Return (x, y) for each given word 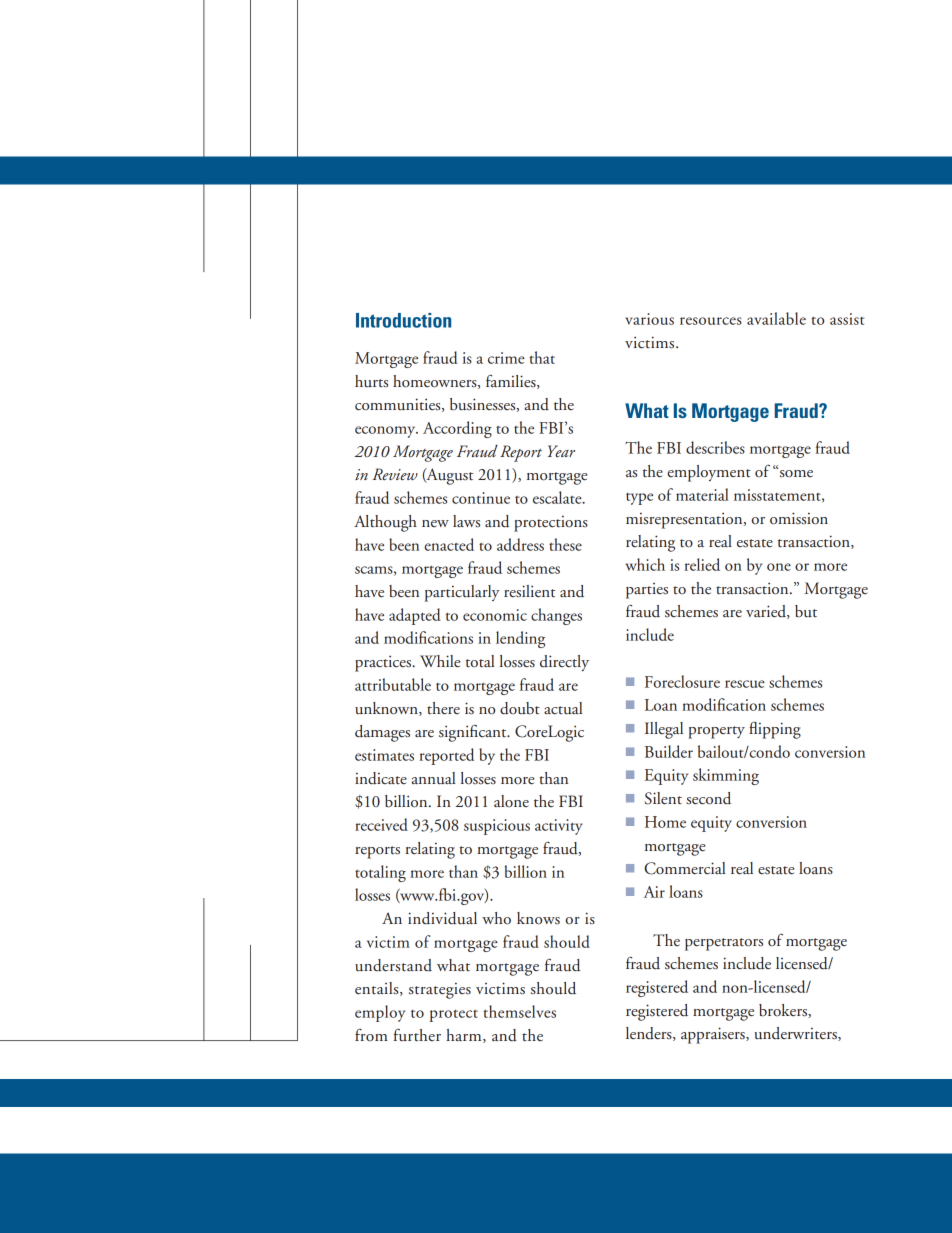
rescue (745, 684)
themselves (519, 1011)
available (776, 318)
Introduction (403, 320)
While (440, 661)
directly (564, 663)
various (649, 319)
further (417, 1035)
